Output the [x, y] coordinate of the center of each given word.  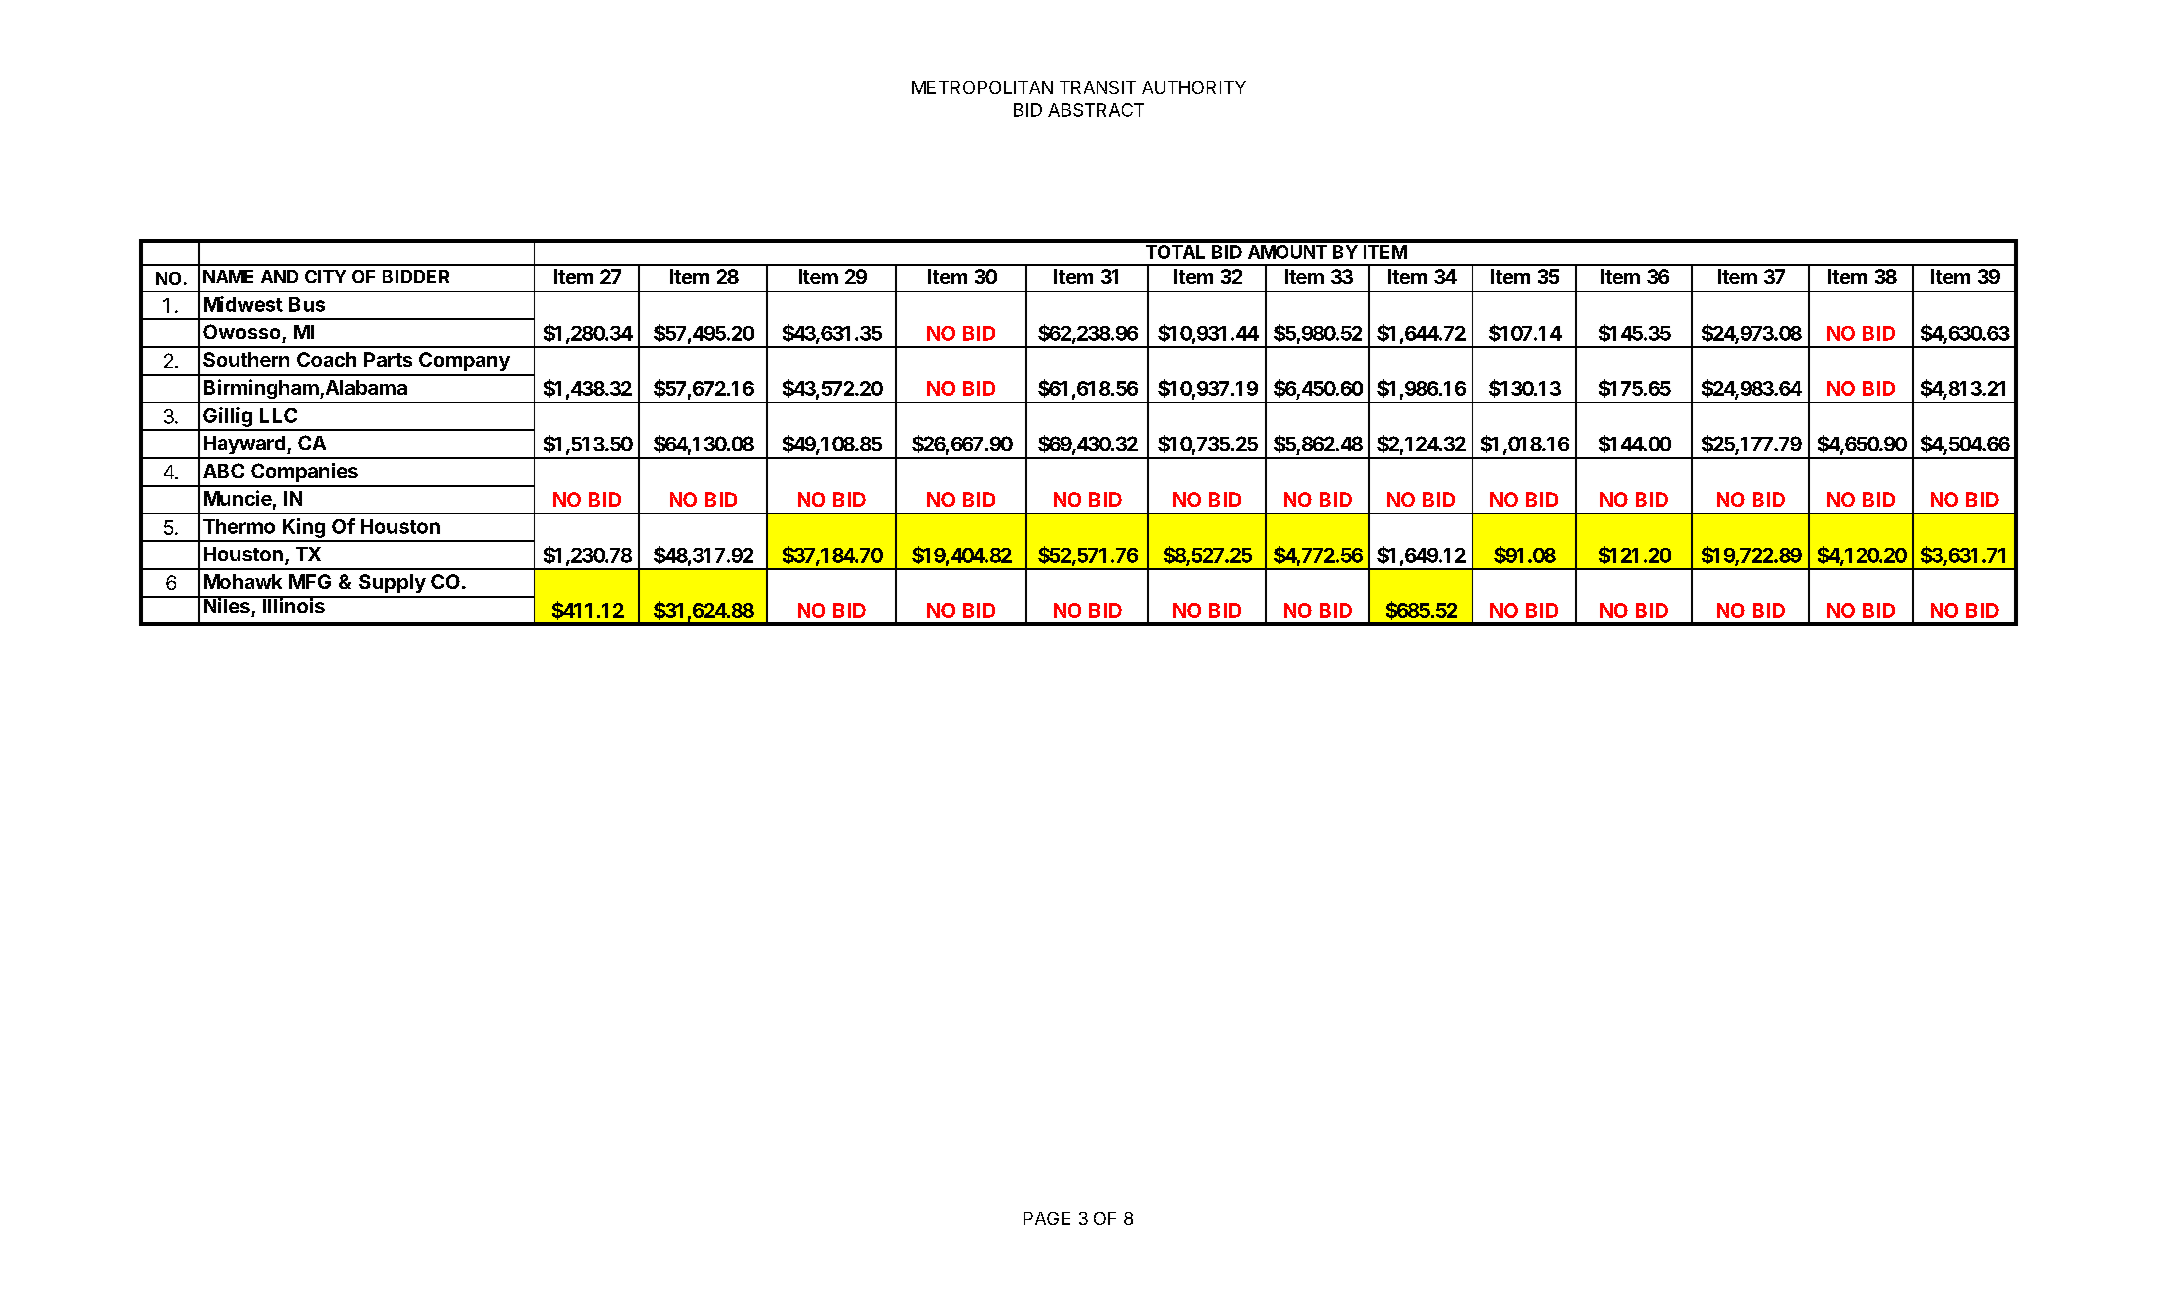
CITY [325, 276]
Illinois [293, 604]
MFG [310, 581]
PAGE [1047, 1218]
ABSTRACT [1096, 110]
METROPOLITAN [982, 87]
